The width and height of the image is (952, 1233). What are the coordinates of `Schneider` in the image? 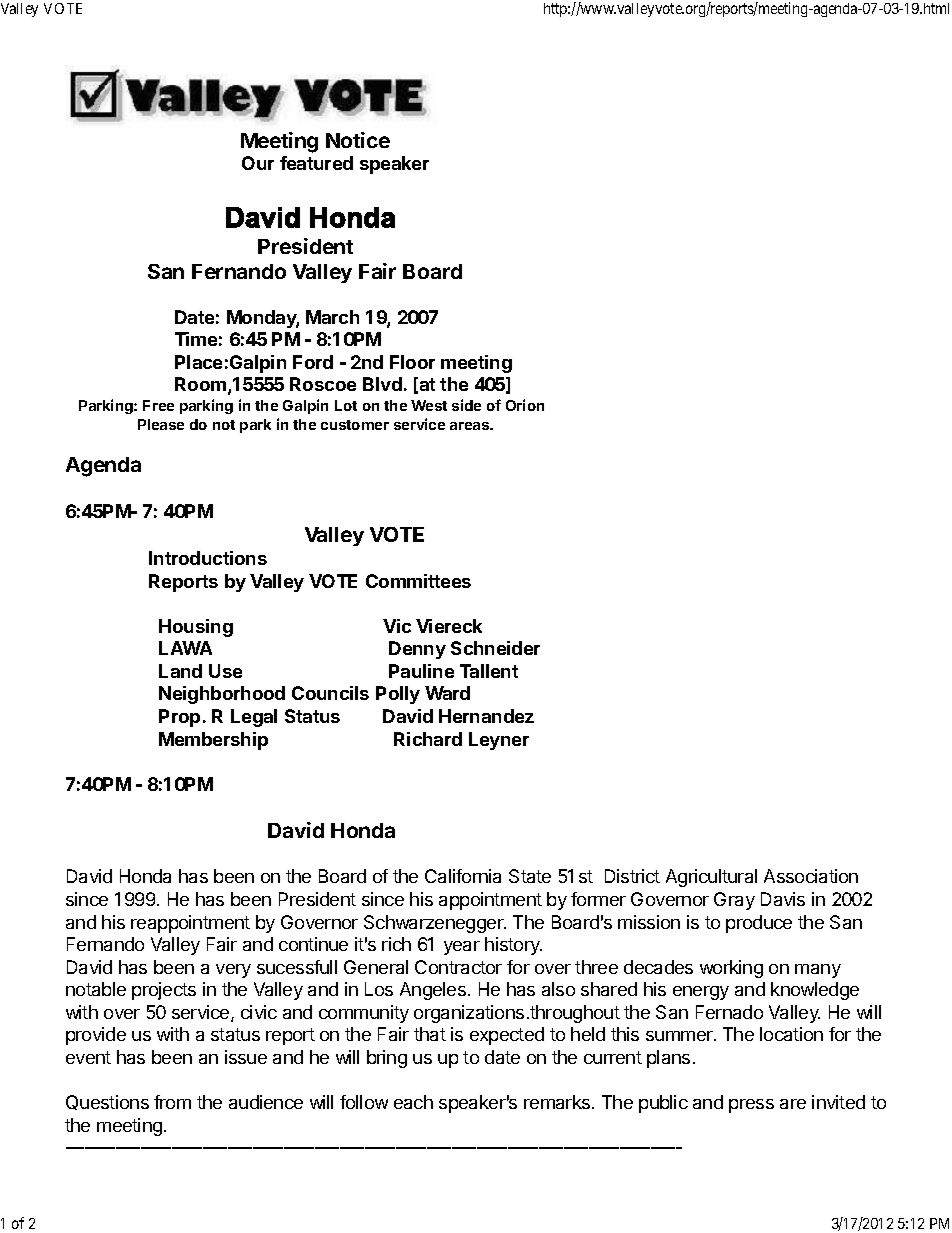 It's located at (495, 648).
